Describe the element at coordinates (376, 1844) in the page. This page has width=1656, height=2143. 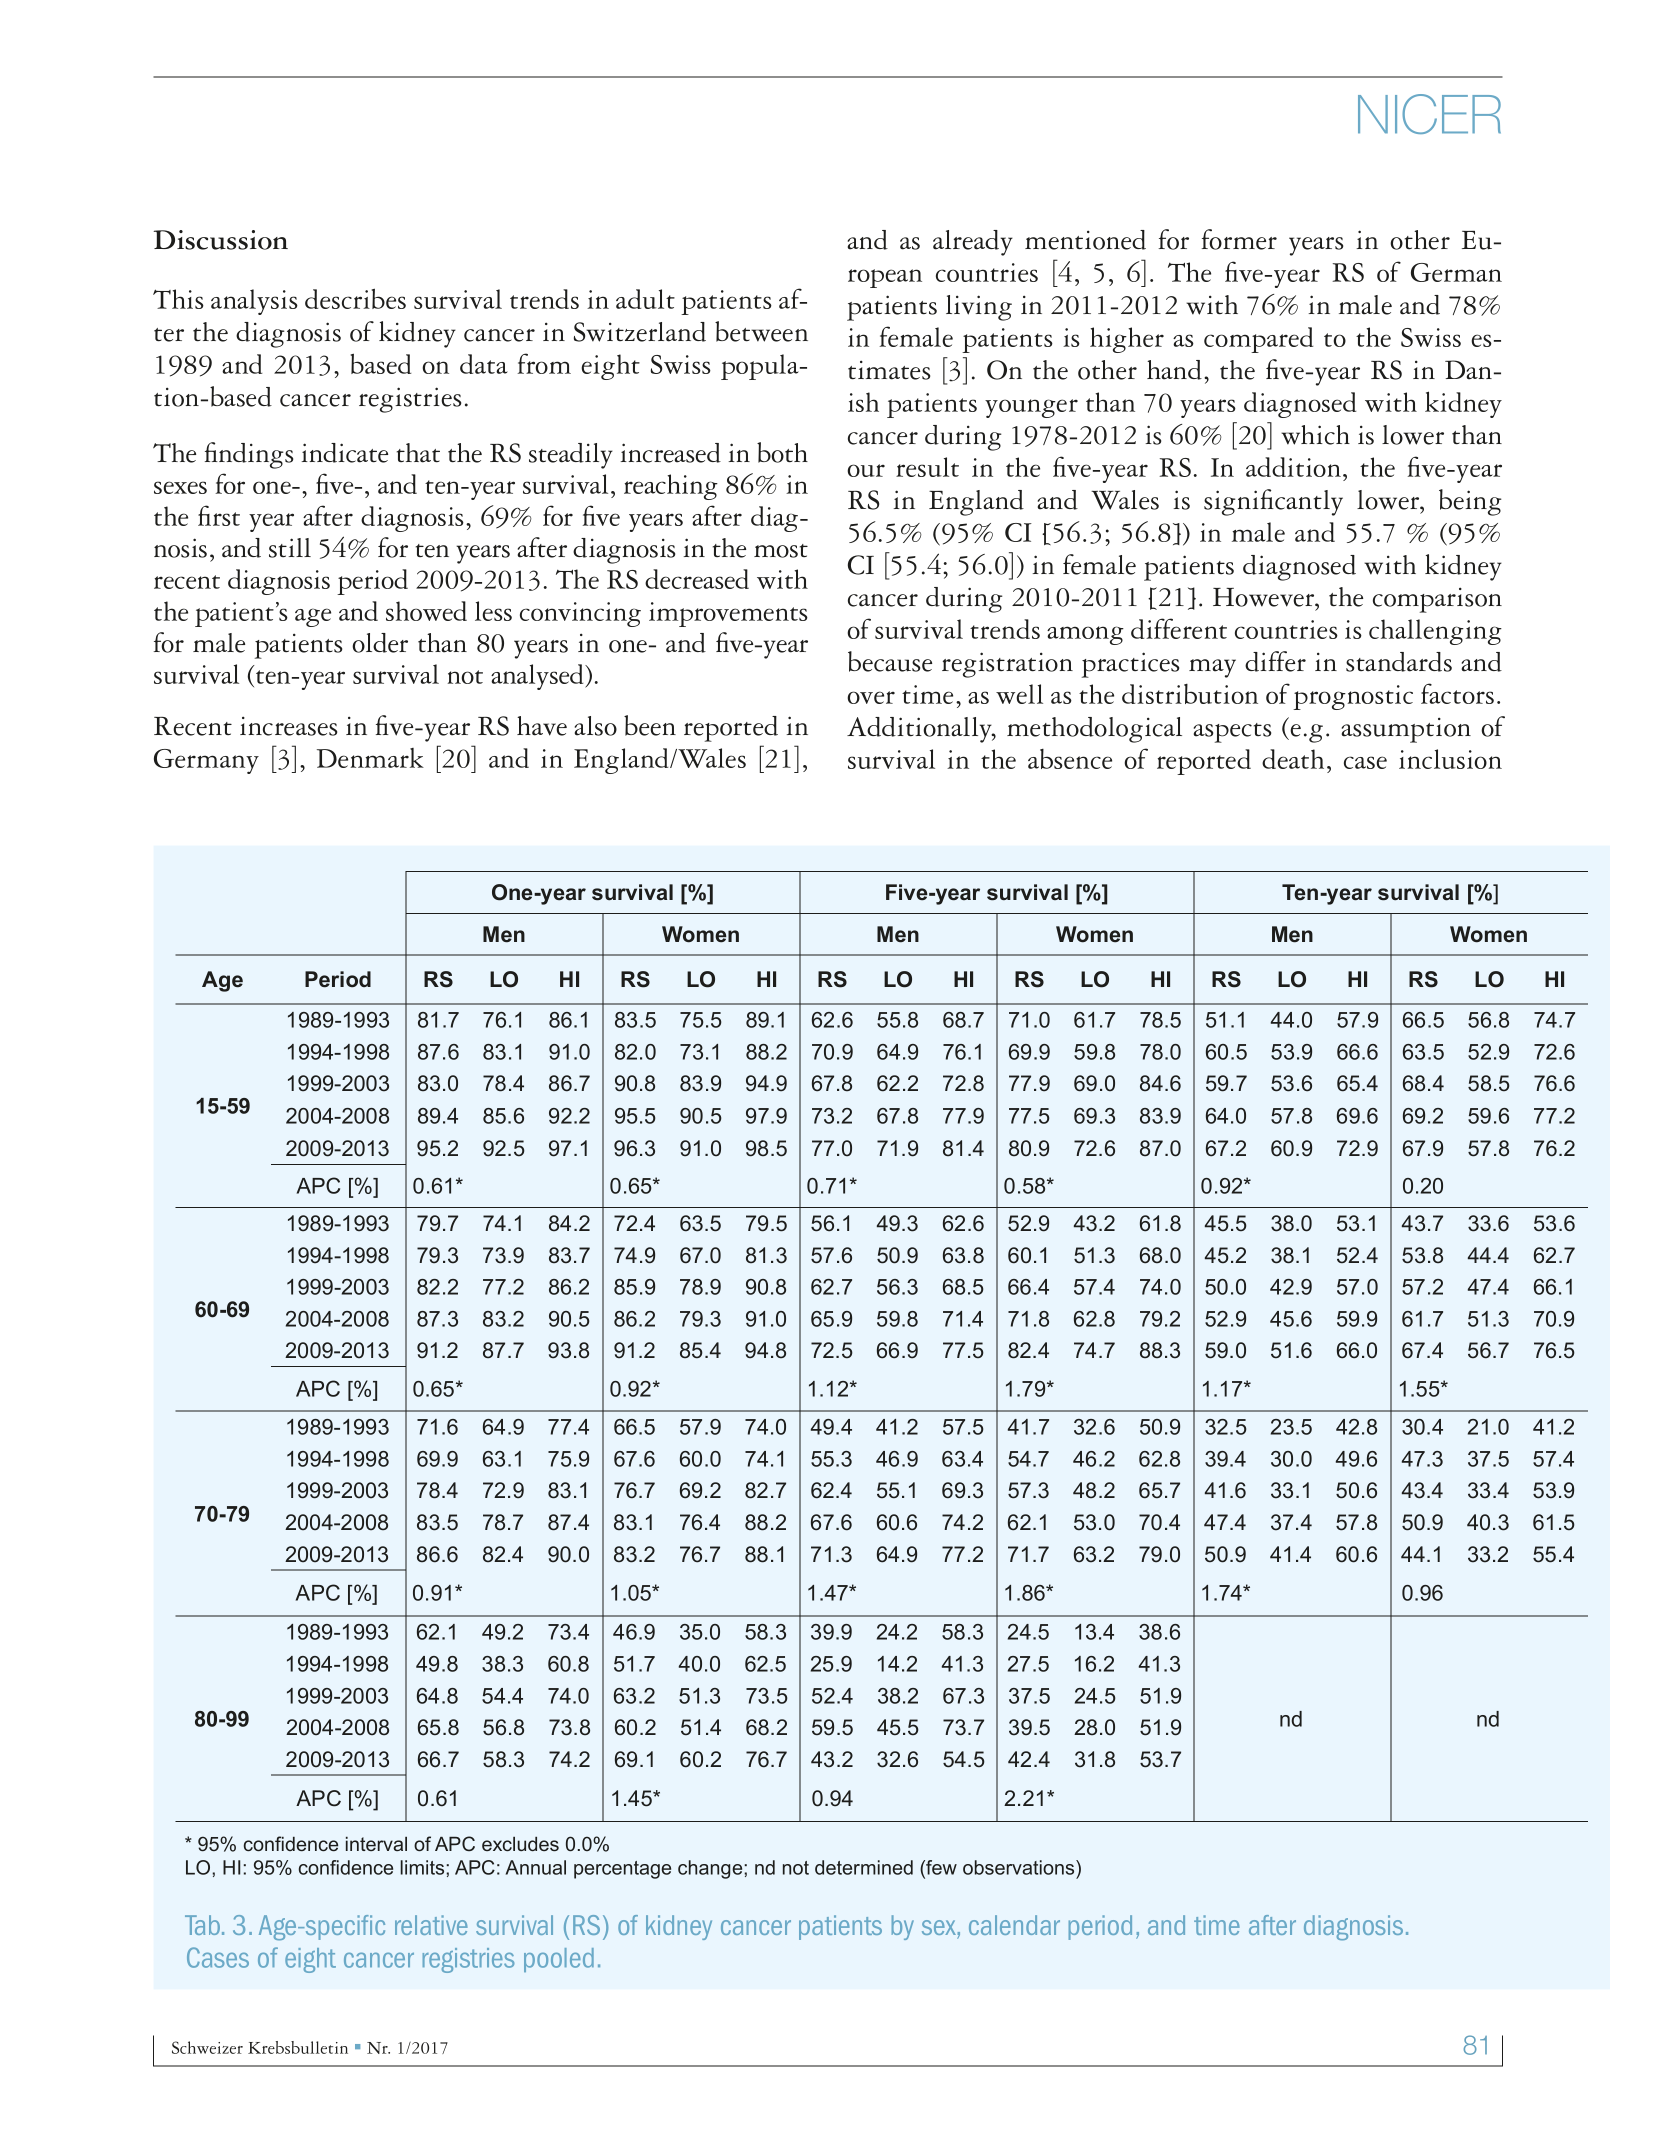
I see `interval` at that location.
